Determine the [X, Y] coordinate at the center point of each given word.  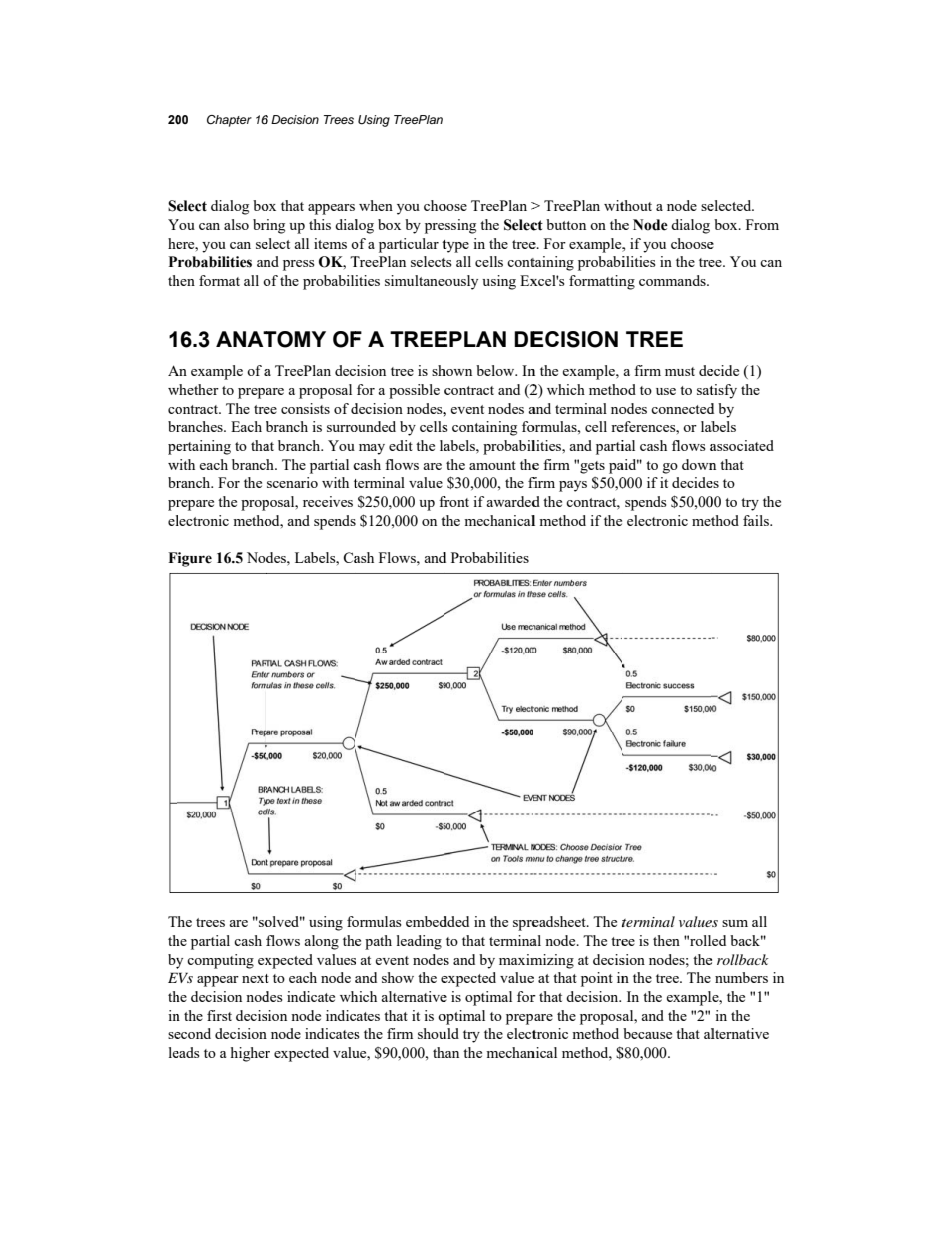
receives [328, 501]
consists [305, 408]
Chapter [229, 121]
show [398, 977]
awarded [513, 501]
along [321, 942]
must [680, 371]
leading [419, 942]
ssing [460, 226]
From [762, 224]
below [496, 370]
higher [250, 1054]
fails [757, 520]
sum [735, 923]
